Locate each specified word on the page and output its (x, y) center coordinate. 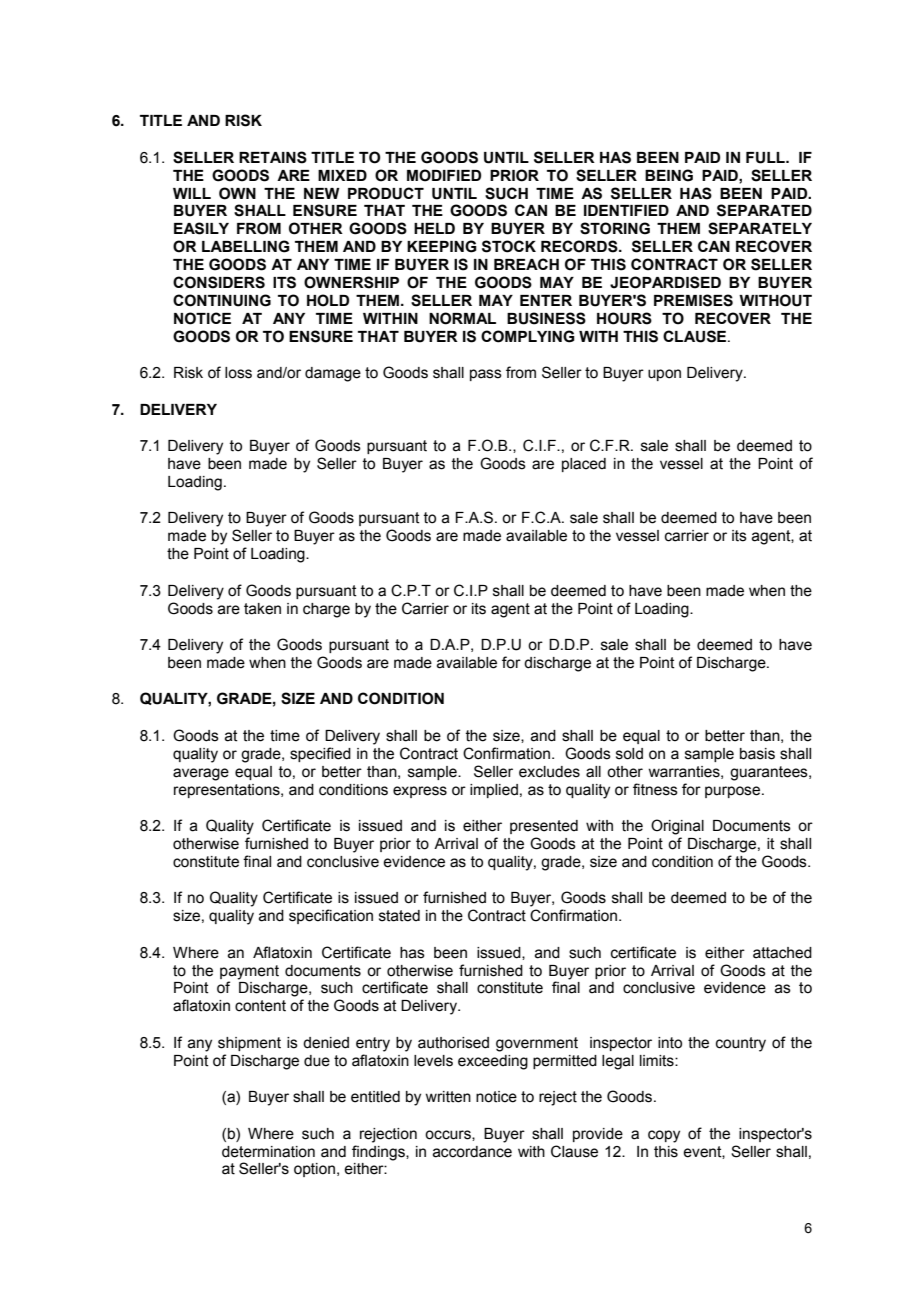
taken (262, 609)
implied (494, 791)
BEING (669, 175)
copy (664, 1136)
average (201, 774)
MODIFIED (444, 175)
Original (677, 827)
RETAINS (273, 157)
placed (584, 465)
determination (268, 1152)
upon (664, 375)
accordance (472, 1152)
